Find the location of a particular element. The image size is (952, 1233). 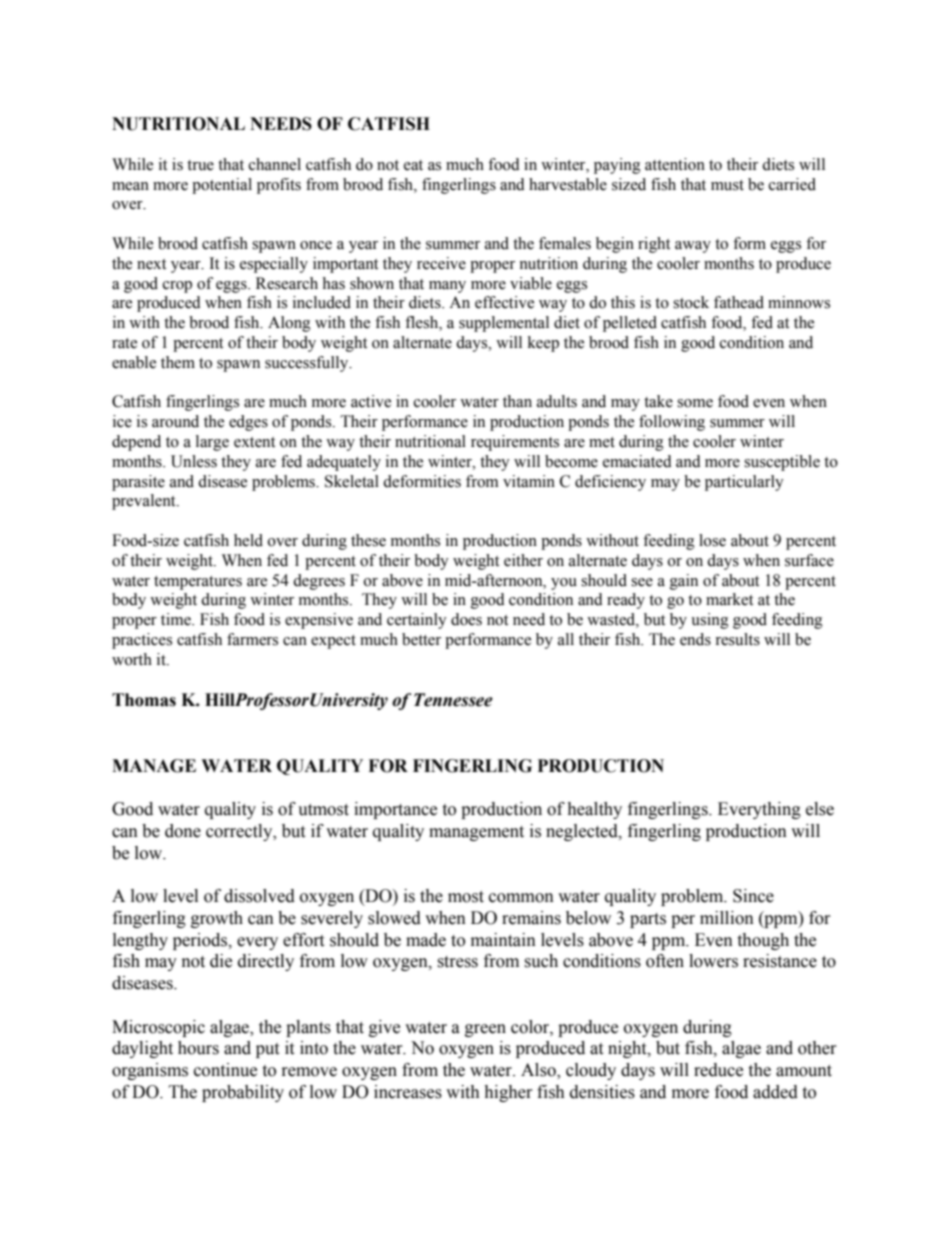

than is located at coordinates (517, 401).
